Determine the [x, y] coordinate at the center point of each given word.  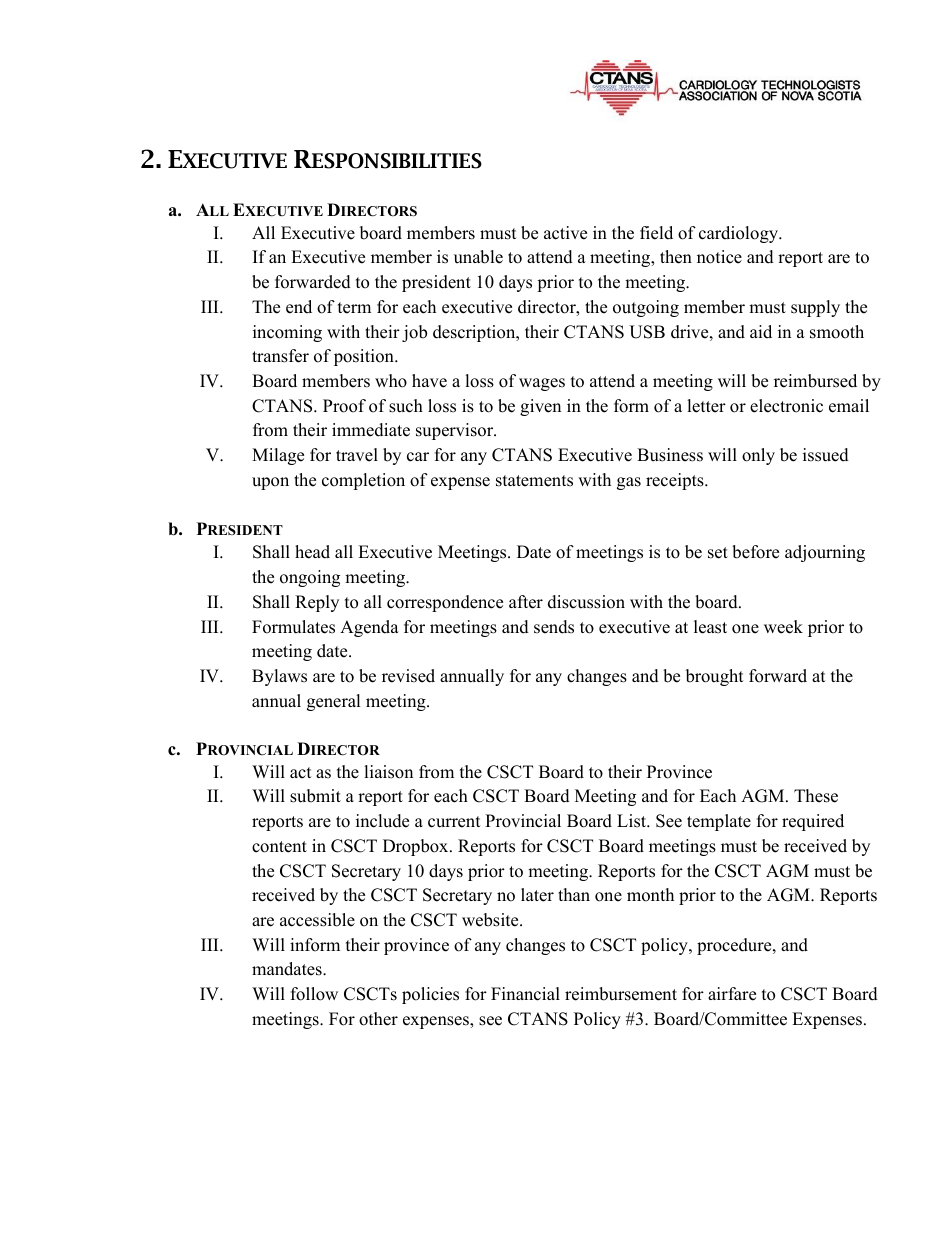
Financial [525, 994]
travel [357, 455]
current [454, 822]
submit [315, 796]
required [813, 822]
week [783, 627]
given [540, 407]
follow [314, 994]
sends [554, 627]
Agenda [369, 628]
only [758, 456]
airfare [732, 994]
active [565, 233]
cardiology [740, 234]
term [354, 308]
